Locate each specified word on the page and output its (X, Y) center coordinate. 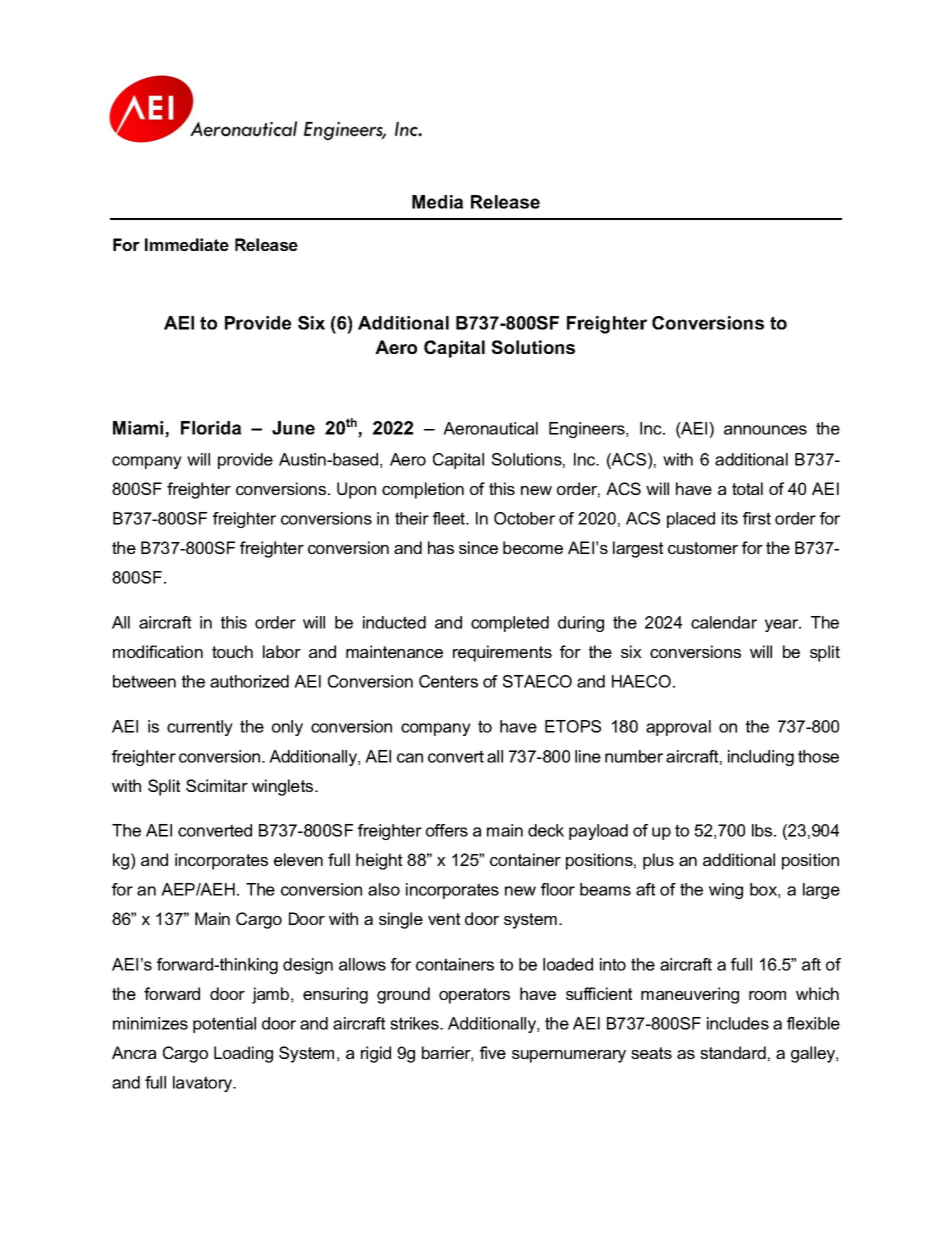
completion (423, 490)
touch (232, 651)
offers (447, 830)
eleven (298, 859)
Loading (243, 1054)
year (783, 625)
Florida (211, 428)
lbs (763, 830)
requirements (502, 653)
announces (765, 430)
